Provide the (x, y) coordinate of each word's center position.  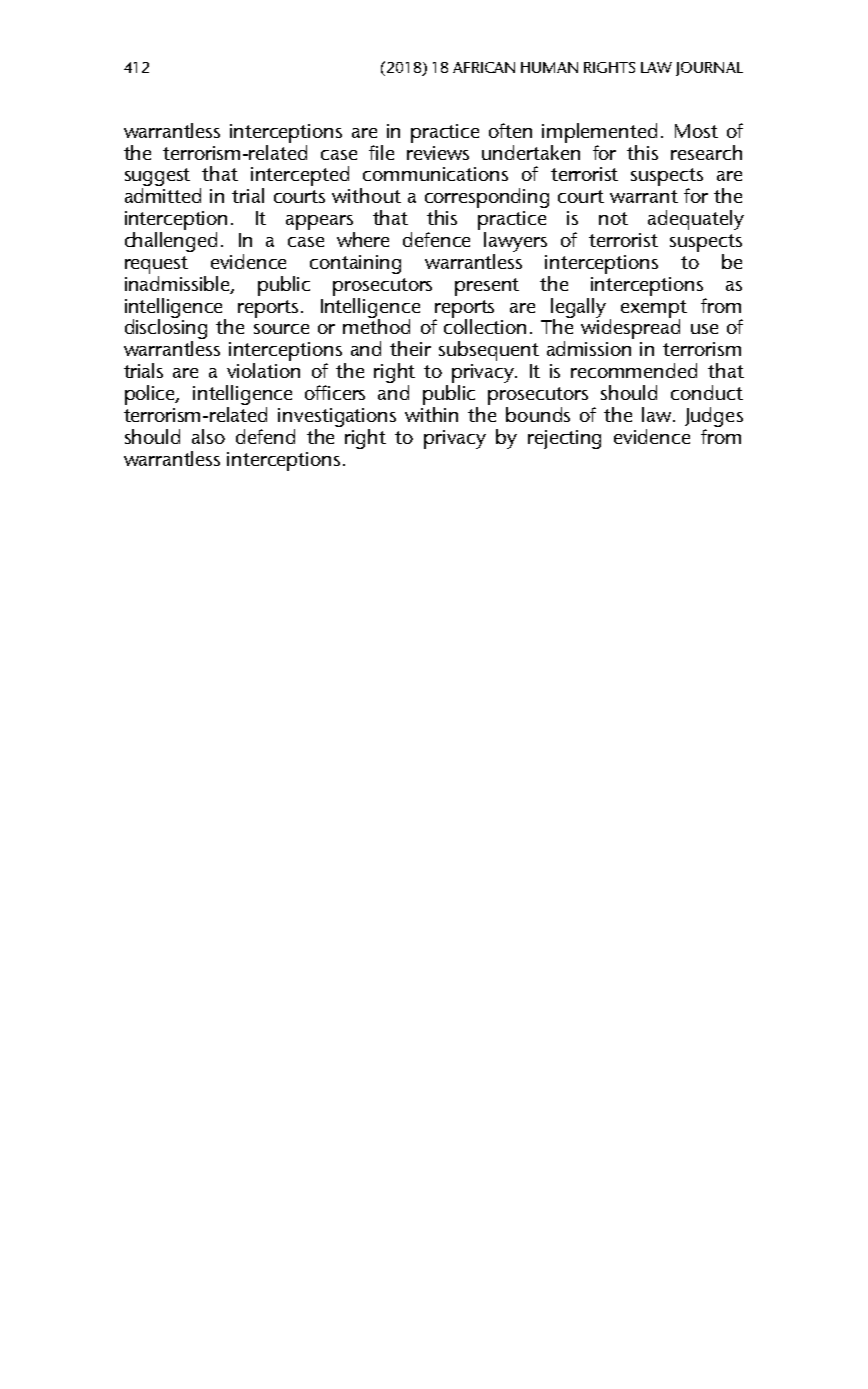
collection (485, 325)
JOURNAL (709, 69)
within (431, 414)
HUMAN (549, 67)
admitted (163, 195)
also (208, 436)
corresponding (487, 199)
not (613, 218)
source (281, 329)
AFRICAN (484, 67)
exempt (654, 310)
